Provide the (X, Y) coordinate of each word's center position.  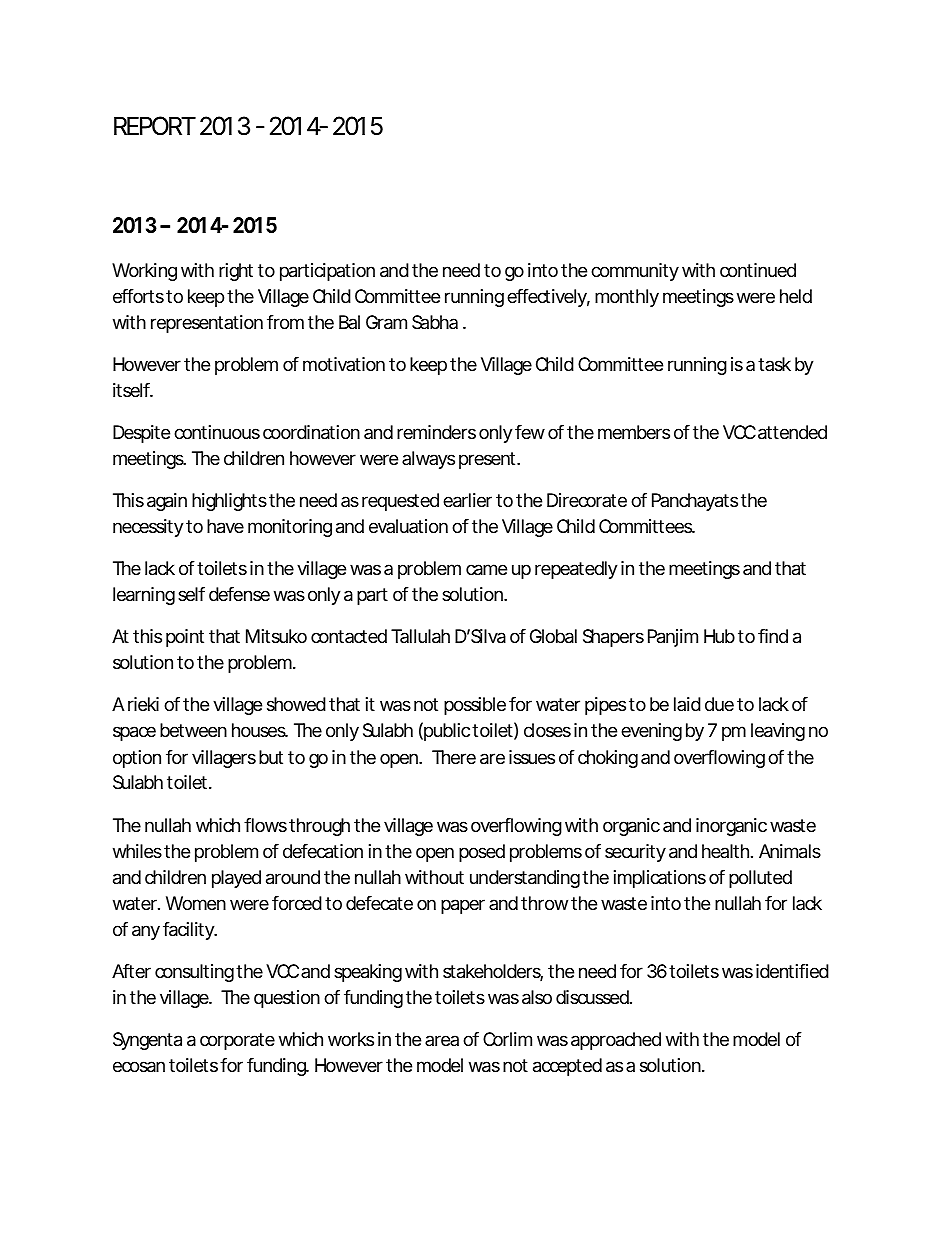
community (635, 272)
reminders (436, 432)
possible (475, 706)
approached (616, 1041)
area (442, 1040)
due (719, 704)
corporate (237, 1041)
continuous (217, 432)
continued (758, 270)
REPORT (154, 126)
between (193, 730)
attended (792, 432)
